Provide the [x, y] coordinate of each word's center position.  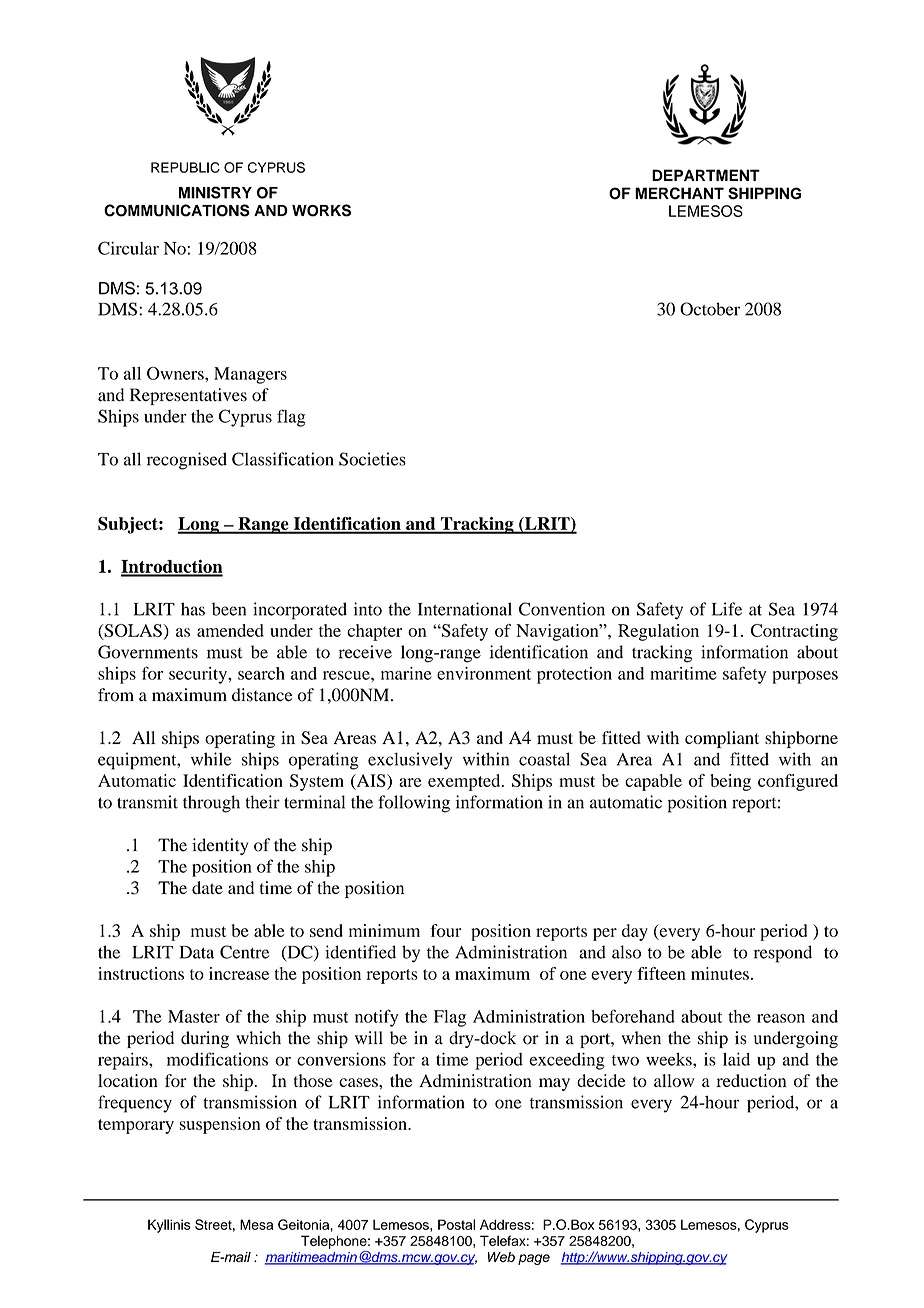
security [199, 675]
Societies [372, 459]
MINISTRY [215, 192]
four [446, 930]
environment [484, 673]
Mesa [256, 1224]
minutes [720, 973]
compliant [722, 739]
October [710, 309]
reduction [751, 1080]
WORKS [321, 210]
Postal [456, 1224]
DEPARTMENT [706, 175]
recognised [187, 461]
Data [197, 952]
